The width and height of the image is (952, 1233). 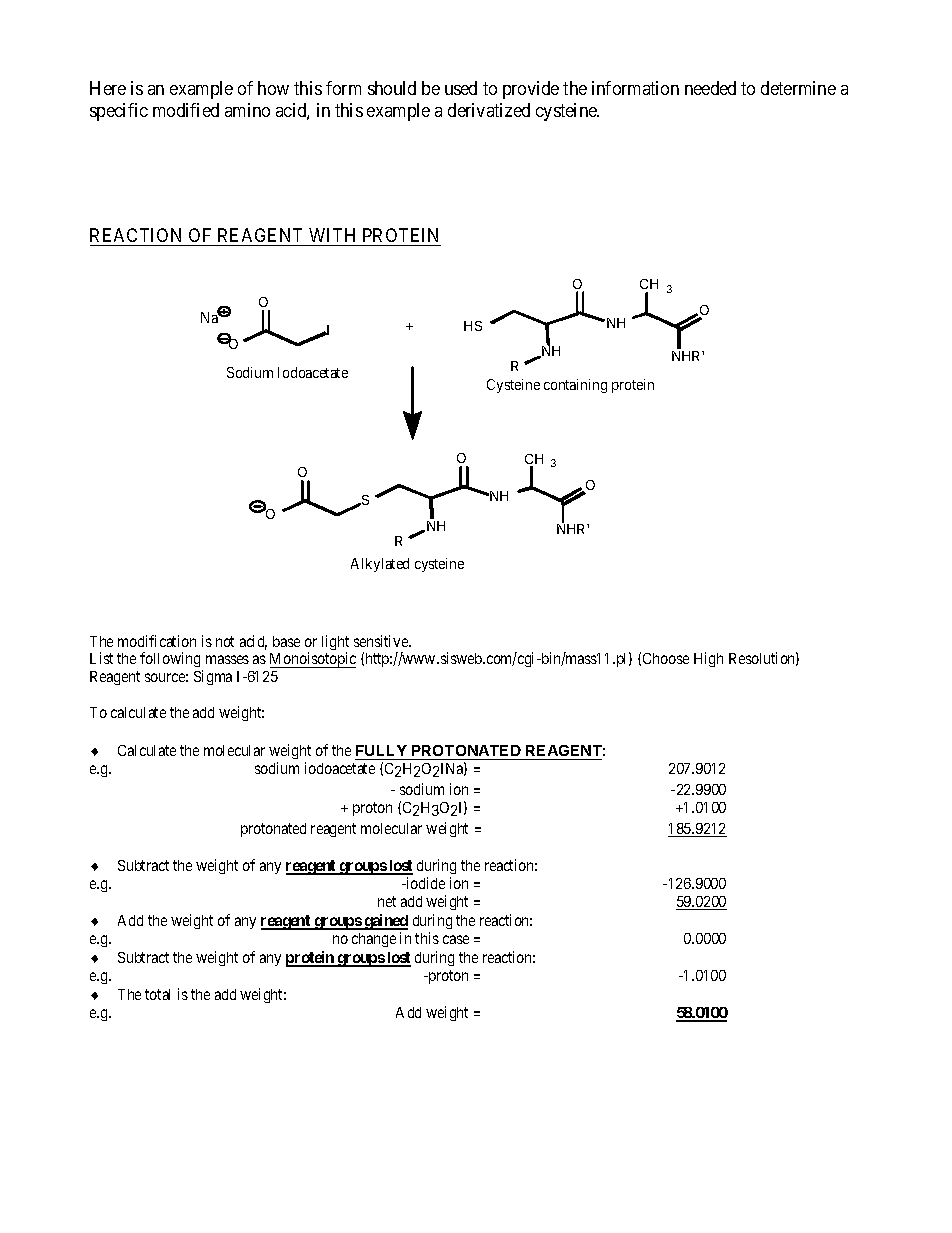 I want to click on containing, so click(x=575, y=386).
